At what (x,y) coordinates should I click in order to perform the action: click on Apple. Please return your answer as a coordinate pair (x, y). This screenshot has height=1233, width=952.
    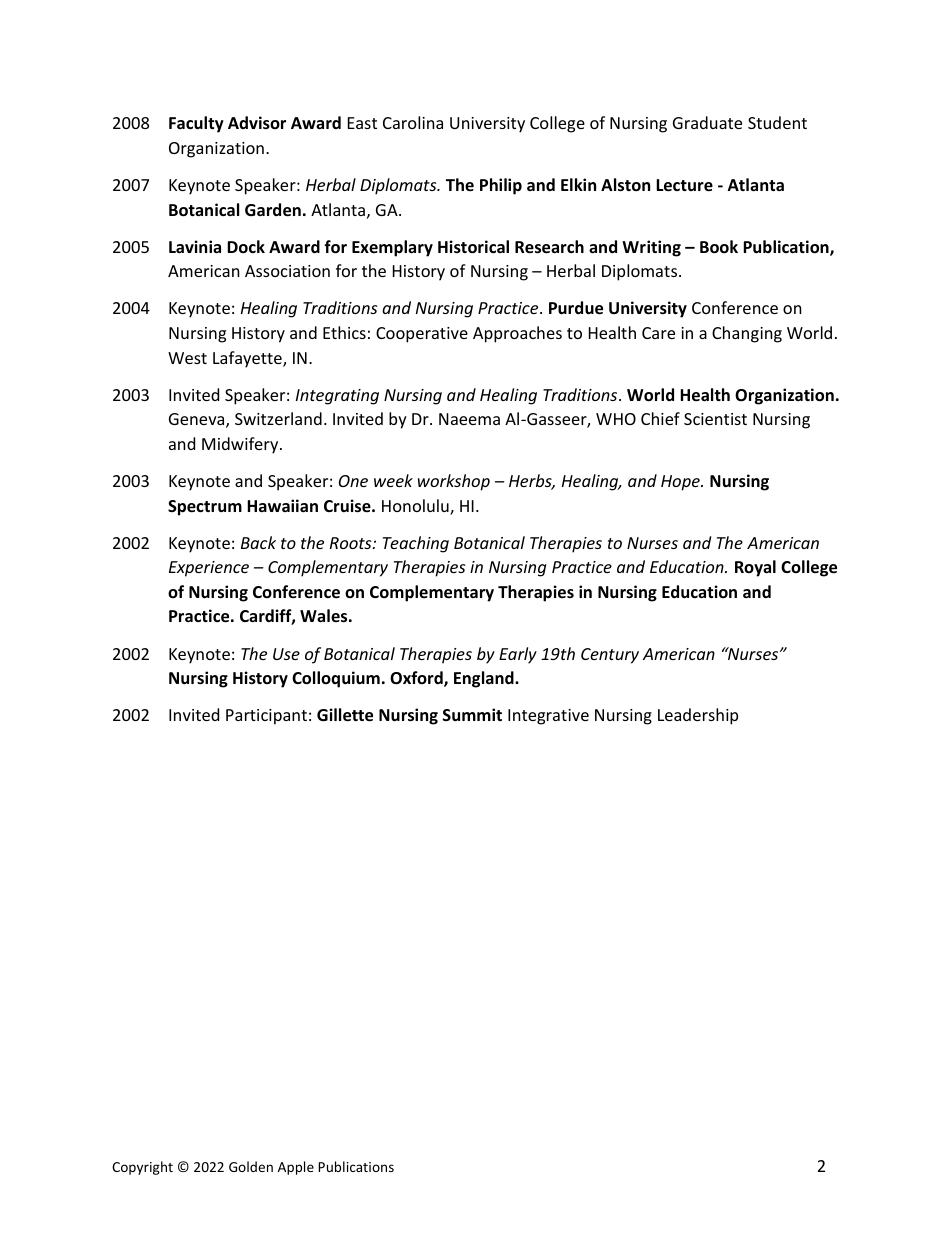
    Looking at the image, I should click on (296, 1168).
